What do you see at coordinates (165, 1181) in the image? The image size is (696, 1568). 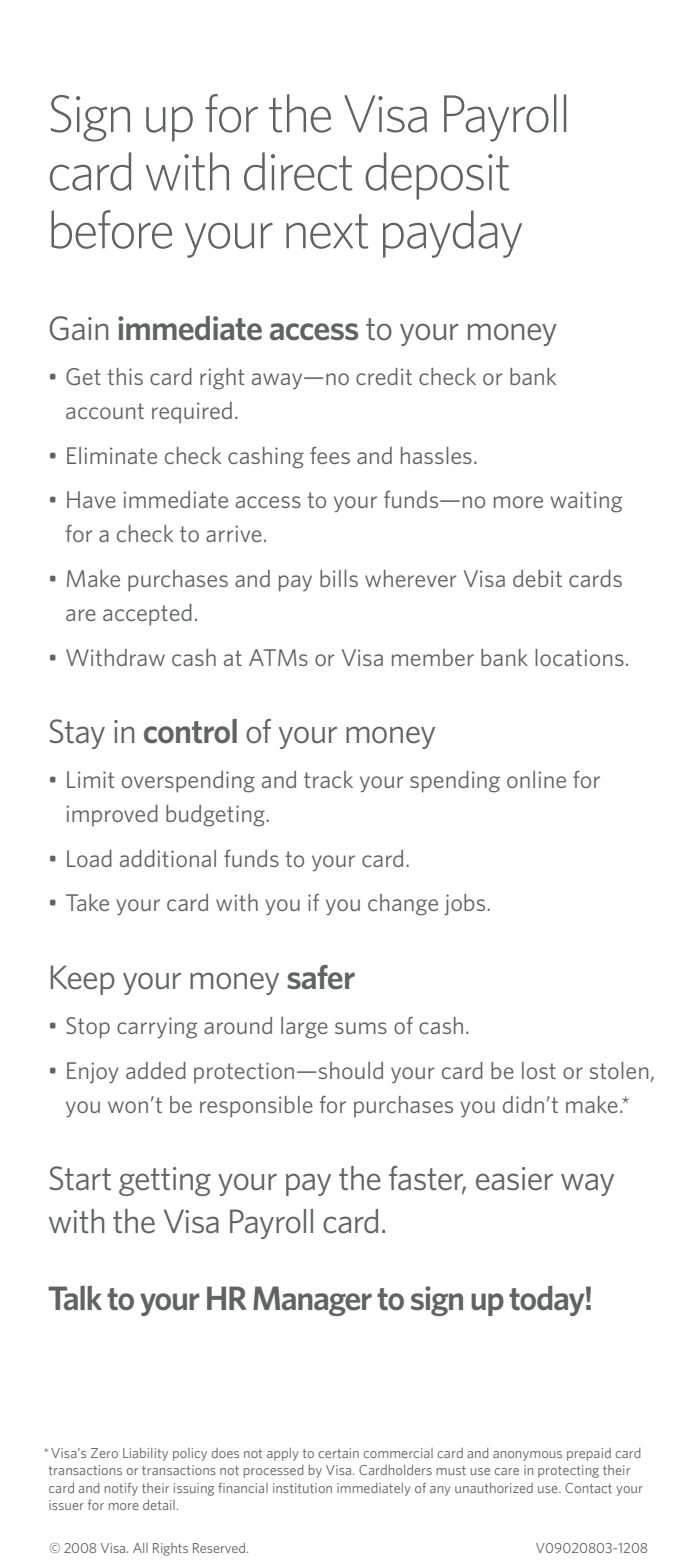 I see `getting` at bounding box center [165, 1181].
